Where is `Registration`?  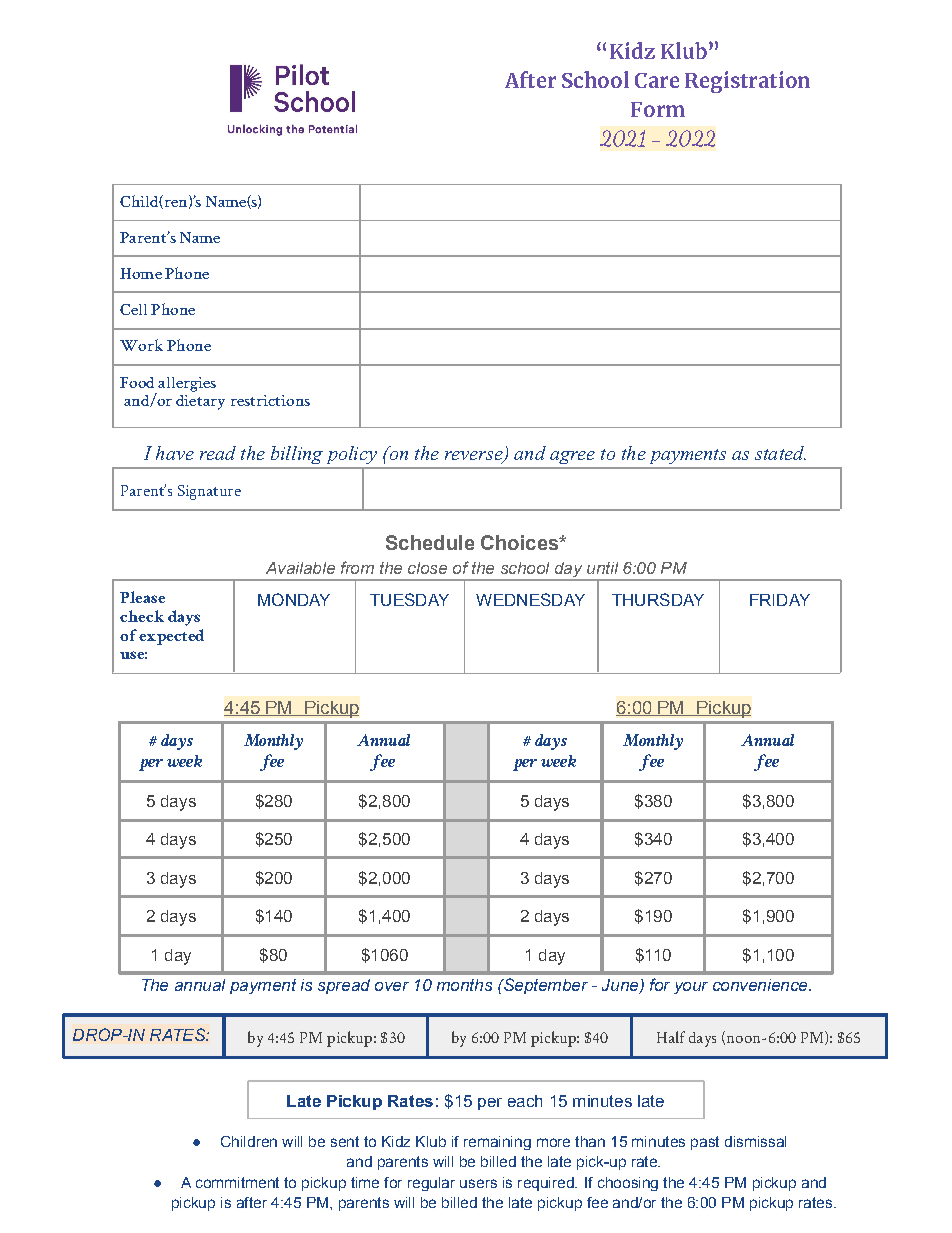
Registration is located at coordinates (747, 82).
